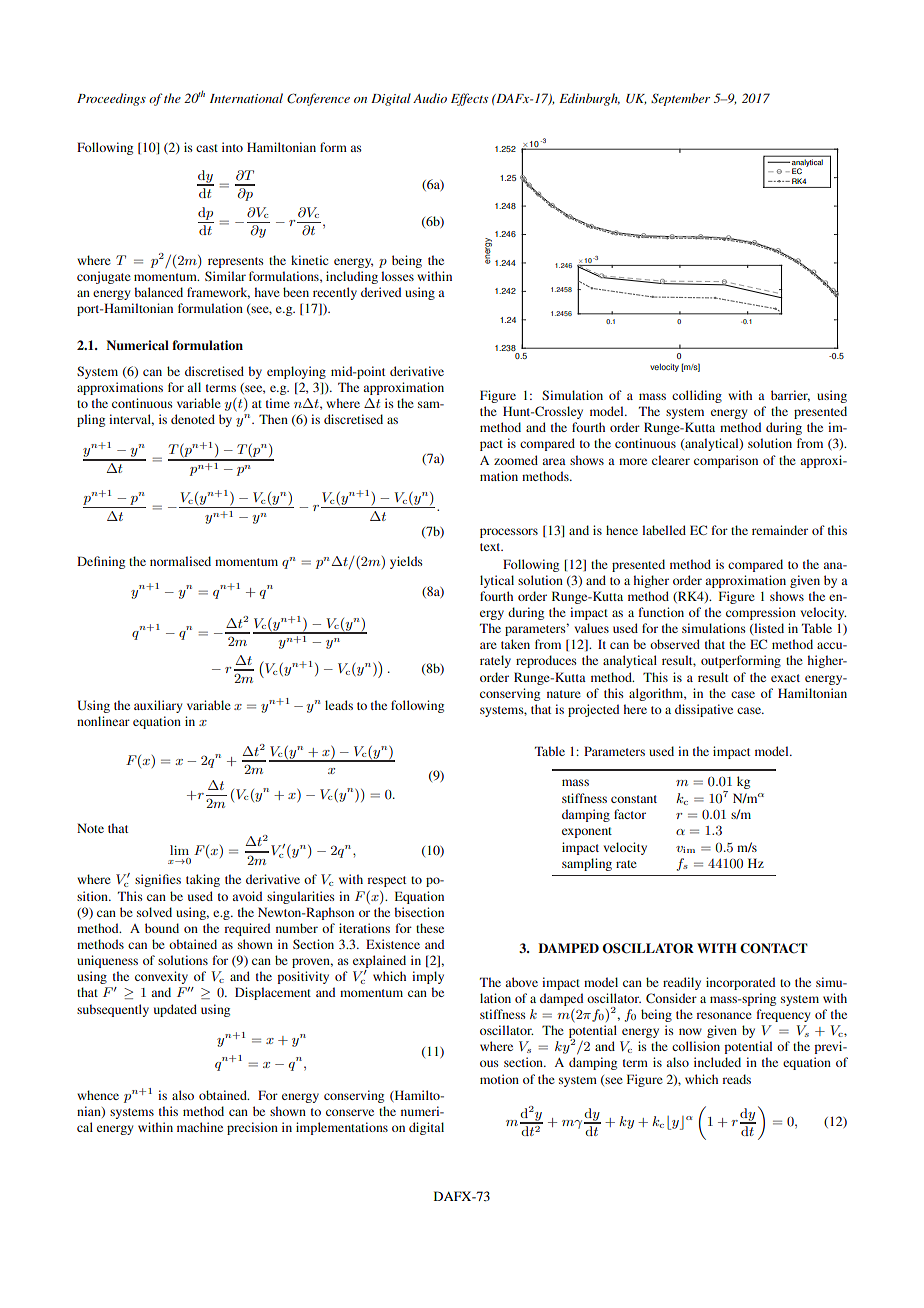 The height and width of the page is (1308, 924). I want to click on function, so click(661, 612).
